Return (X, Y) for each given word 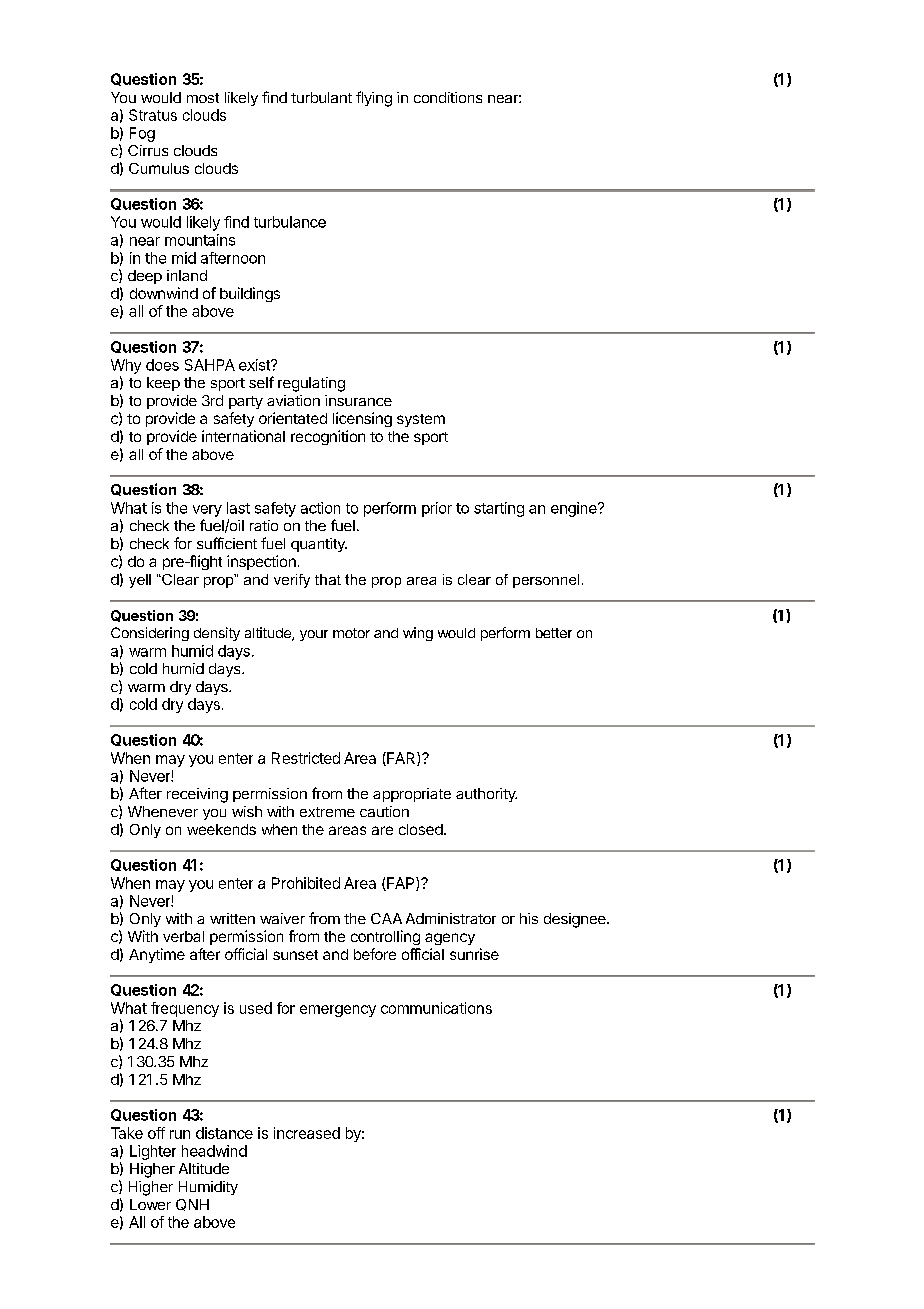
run (180, 1134)
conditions (448, 97)
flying (374, 99)
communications (436, 1008)
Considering (150, 634)
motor (351, 633)
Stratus (153, 115)
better (554, 633)
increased (307, 1133)
